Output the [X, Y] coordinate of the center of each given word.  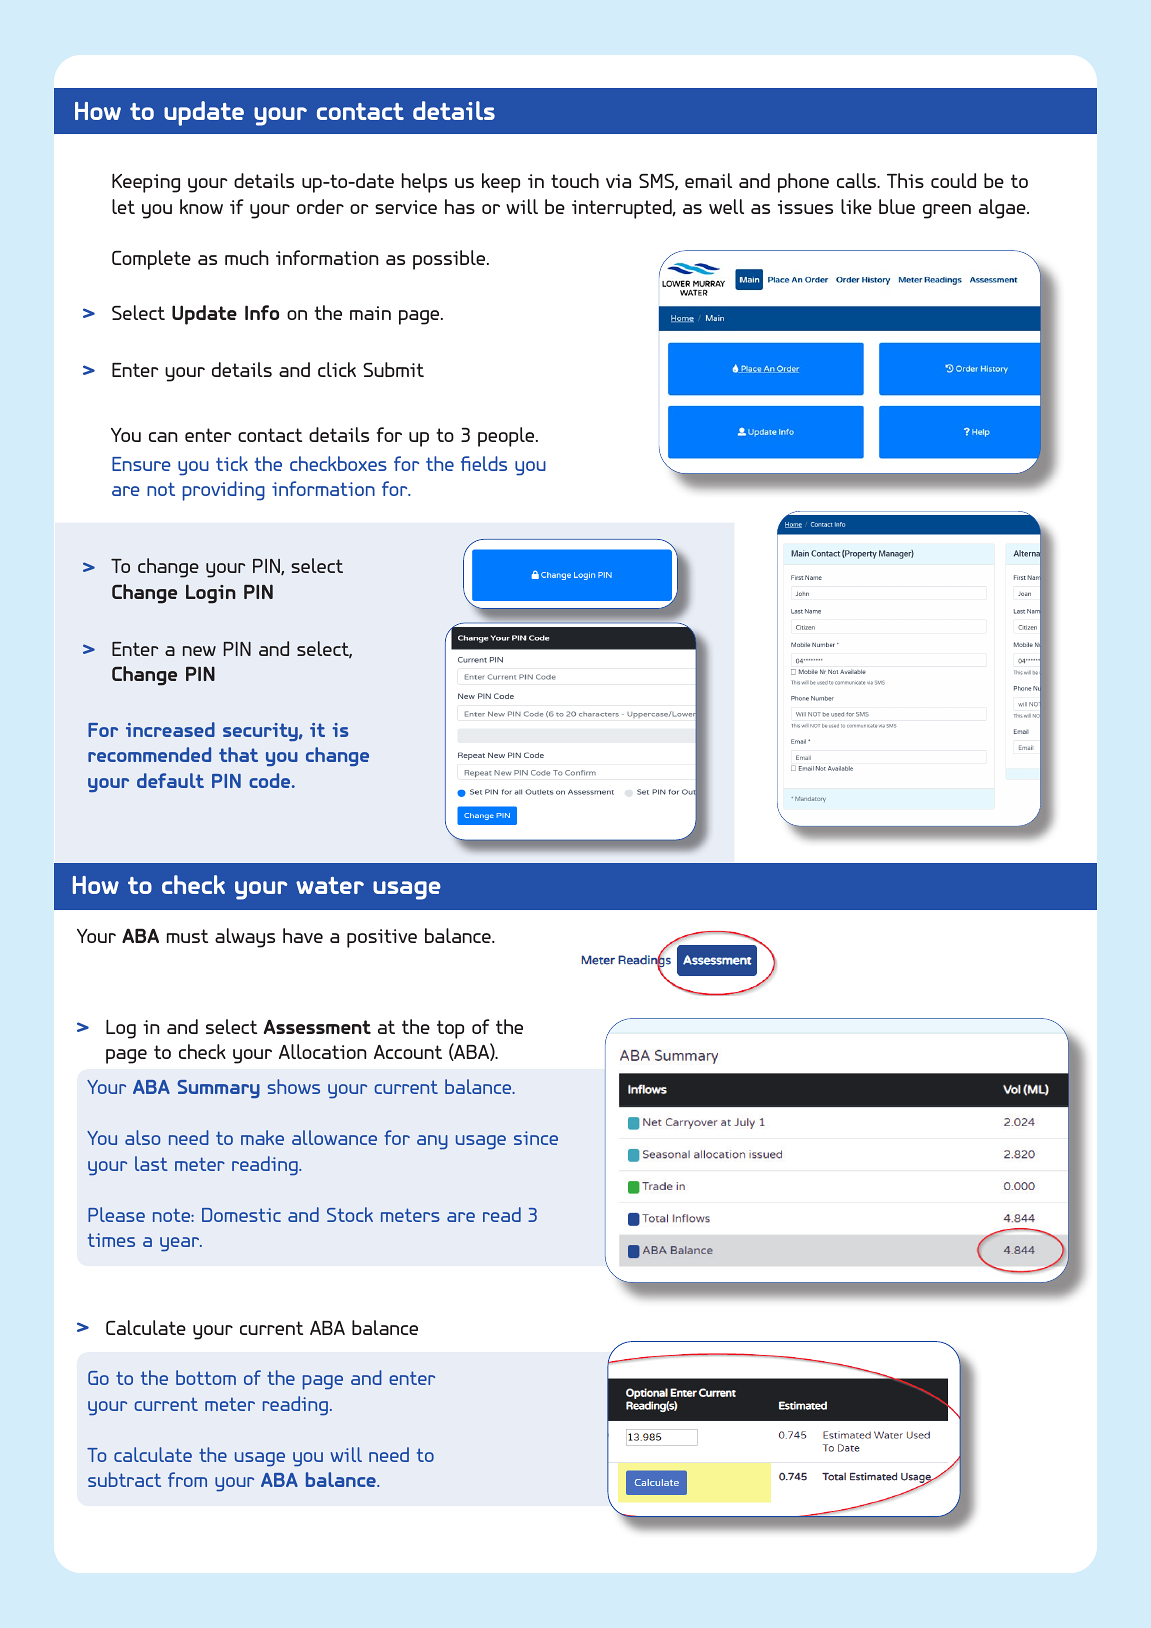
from [187, 1479]
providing [223, 491]
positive [382, 938]
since [536, 1138]
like [856, 206]
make [262, 1137]
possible [450, 260]
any [432, 1142]
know [201, 206]
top [450, 1029]
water [330, 885]
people [507, 437]
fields [484, 463]
